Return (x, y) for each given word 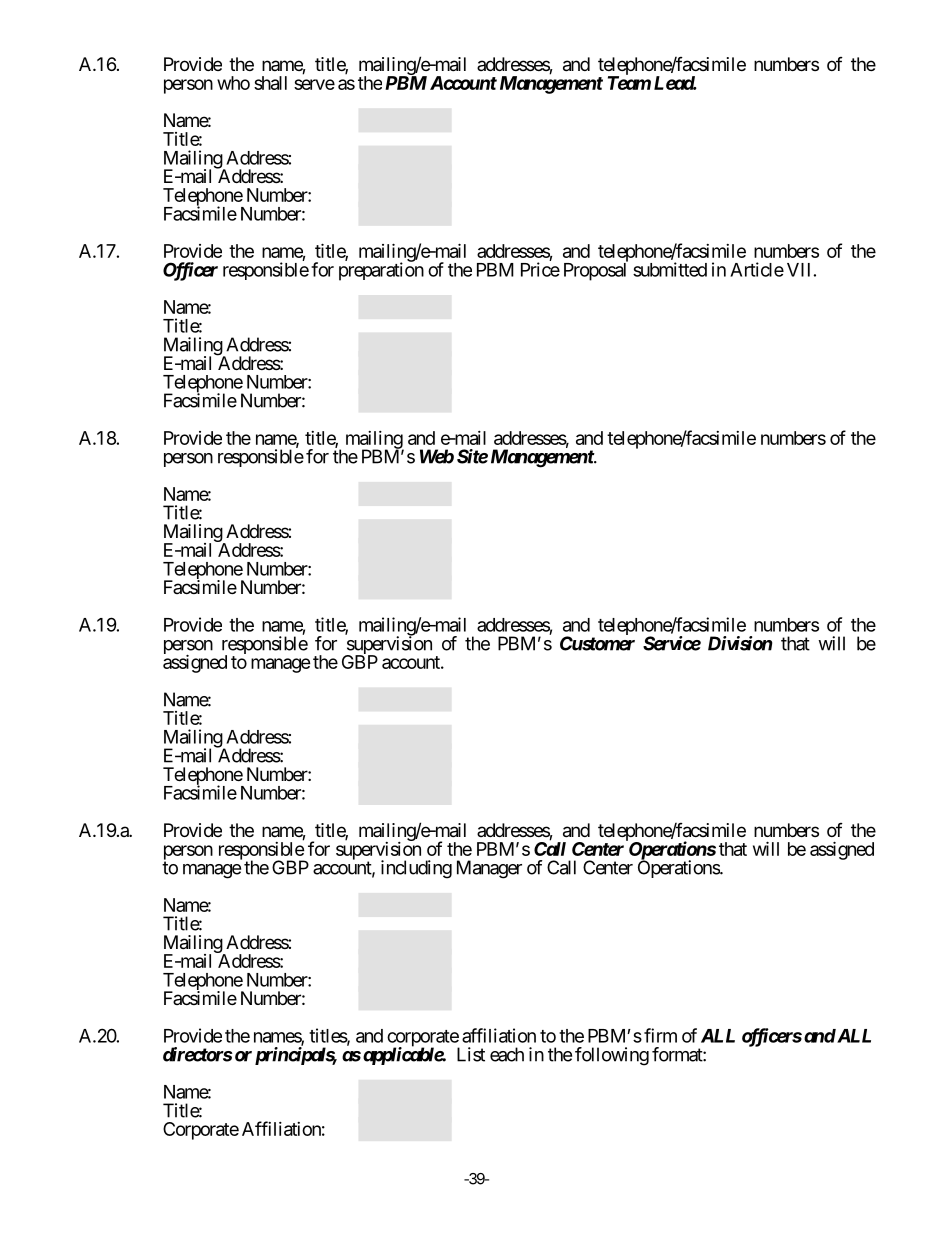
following (612, 1056)
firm (660, 1035)
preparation (381, 271)
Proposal (596, 271)
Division (740, 643)
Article (757, 269)
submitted (670, 269)
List (471, 1054)
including (416, 869)
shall (270, 83)
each (507, 1054)
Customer (597, 643)
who (233, 83)
